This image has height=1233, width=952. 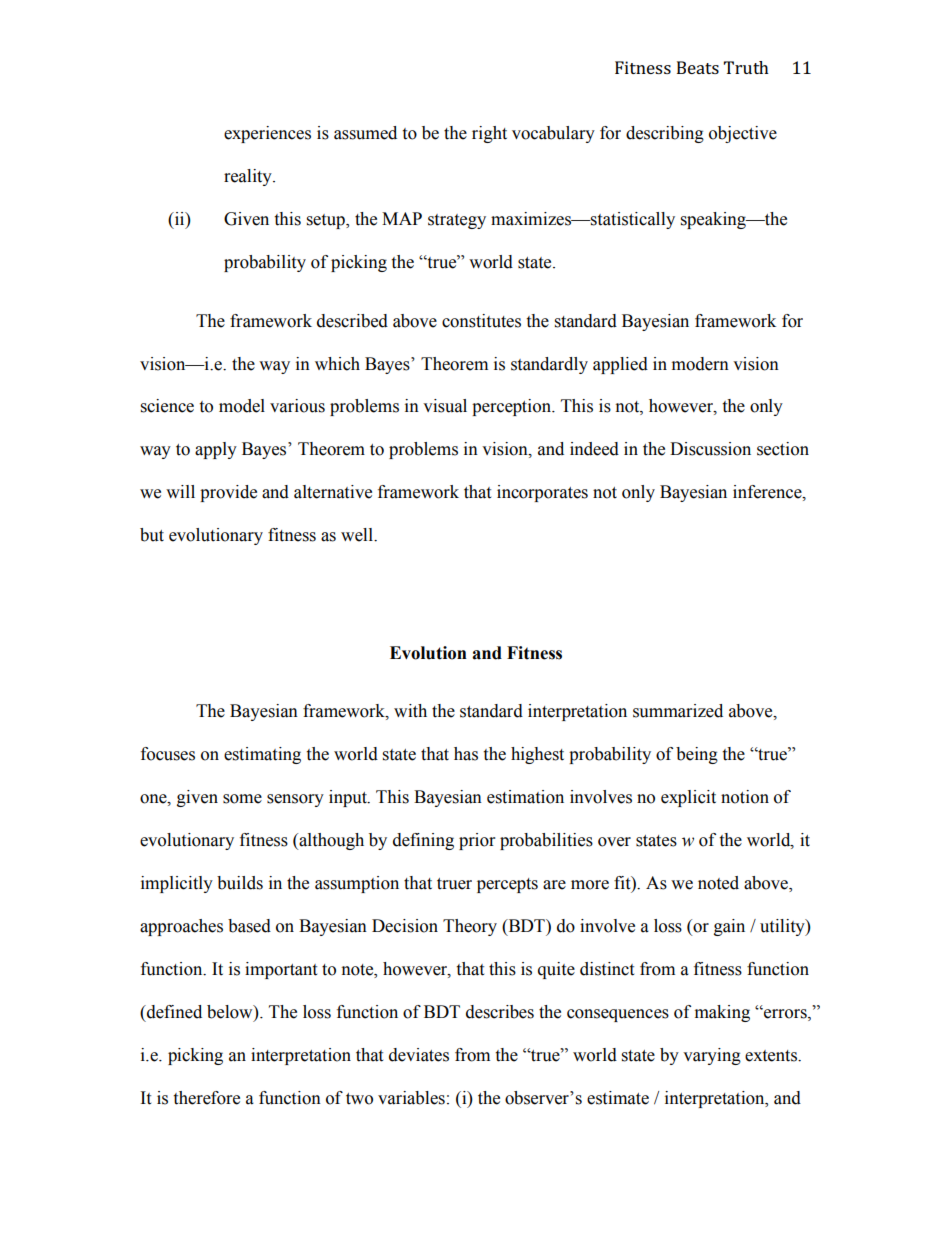 What do you see at coordinates (542, 493) in the image?
I see `incorporates` at bounding box center [542, 493].
